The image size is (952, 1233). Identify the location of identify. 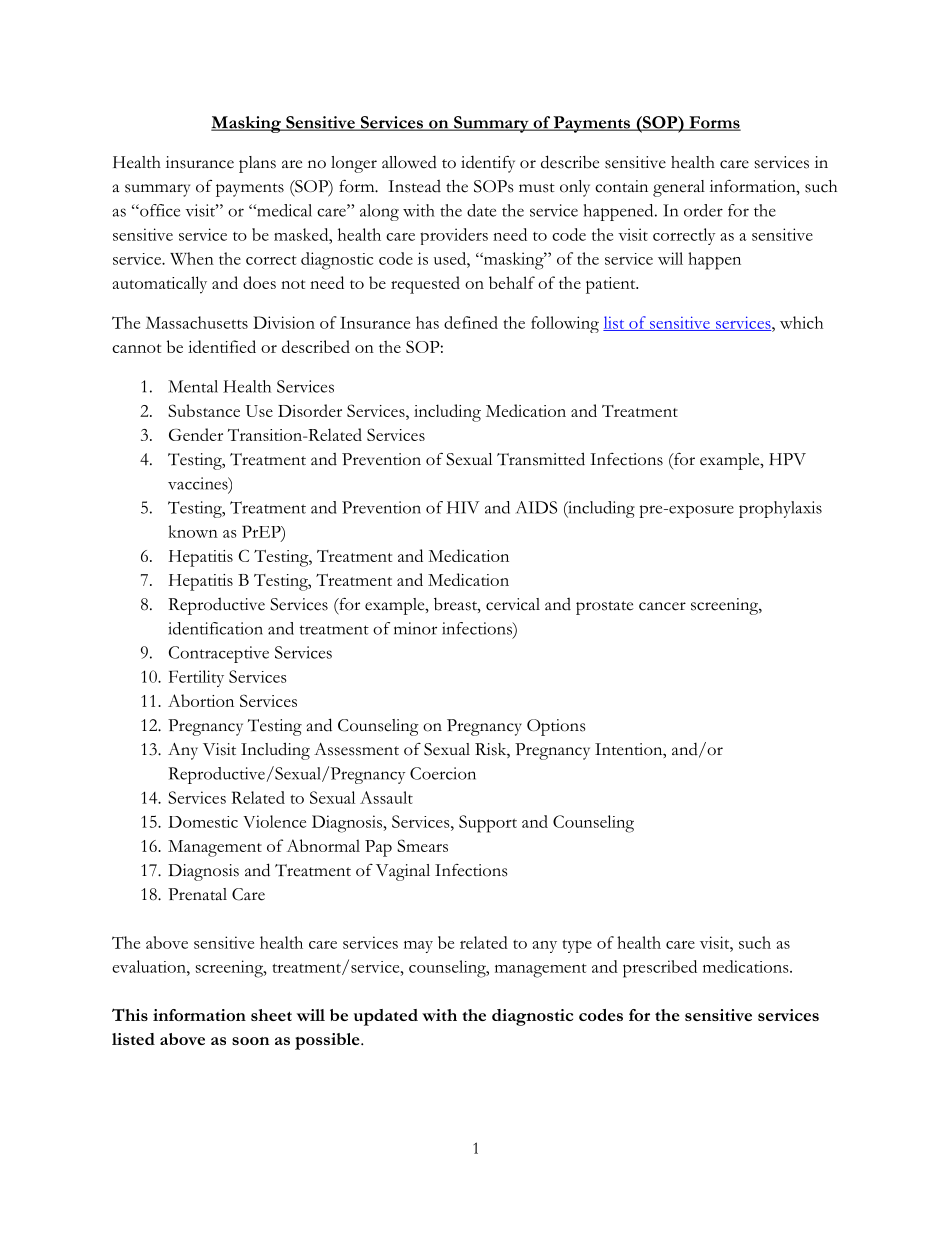
(488, 164).
